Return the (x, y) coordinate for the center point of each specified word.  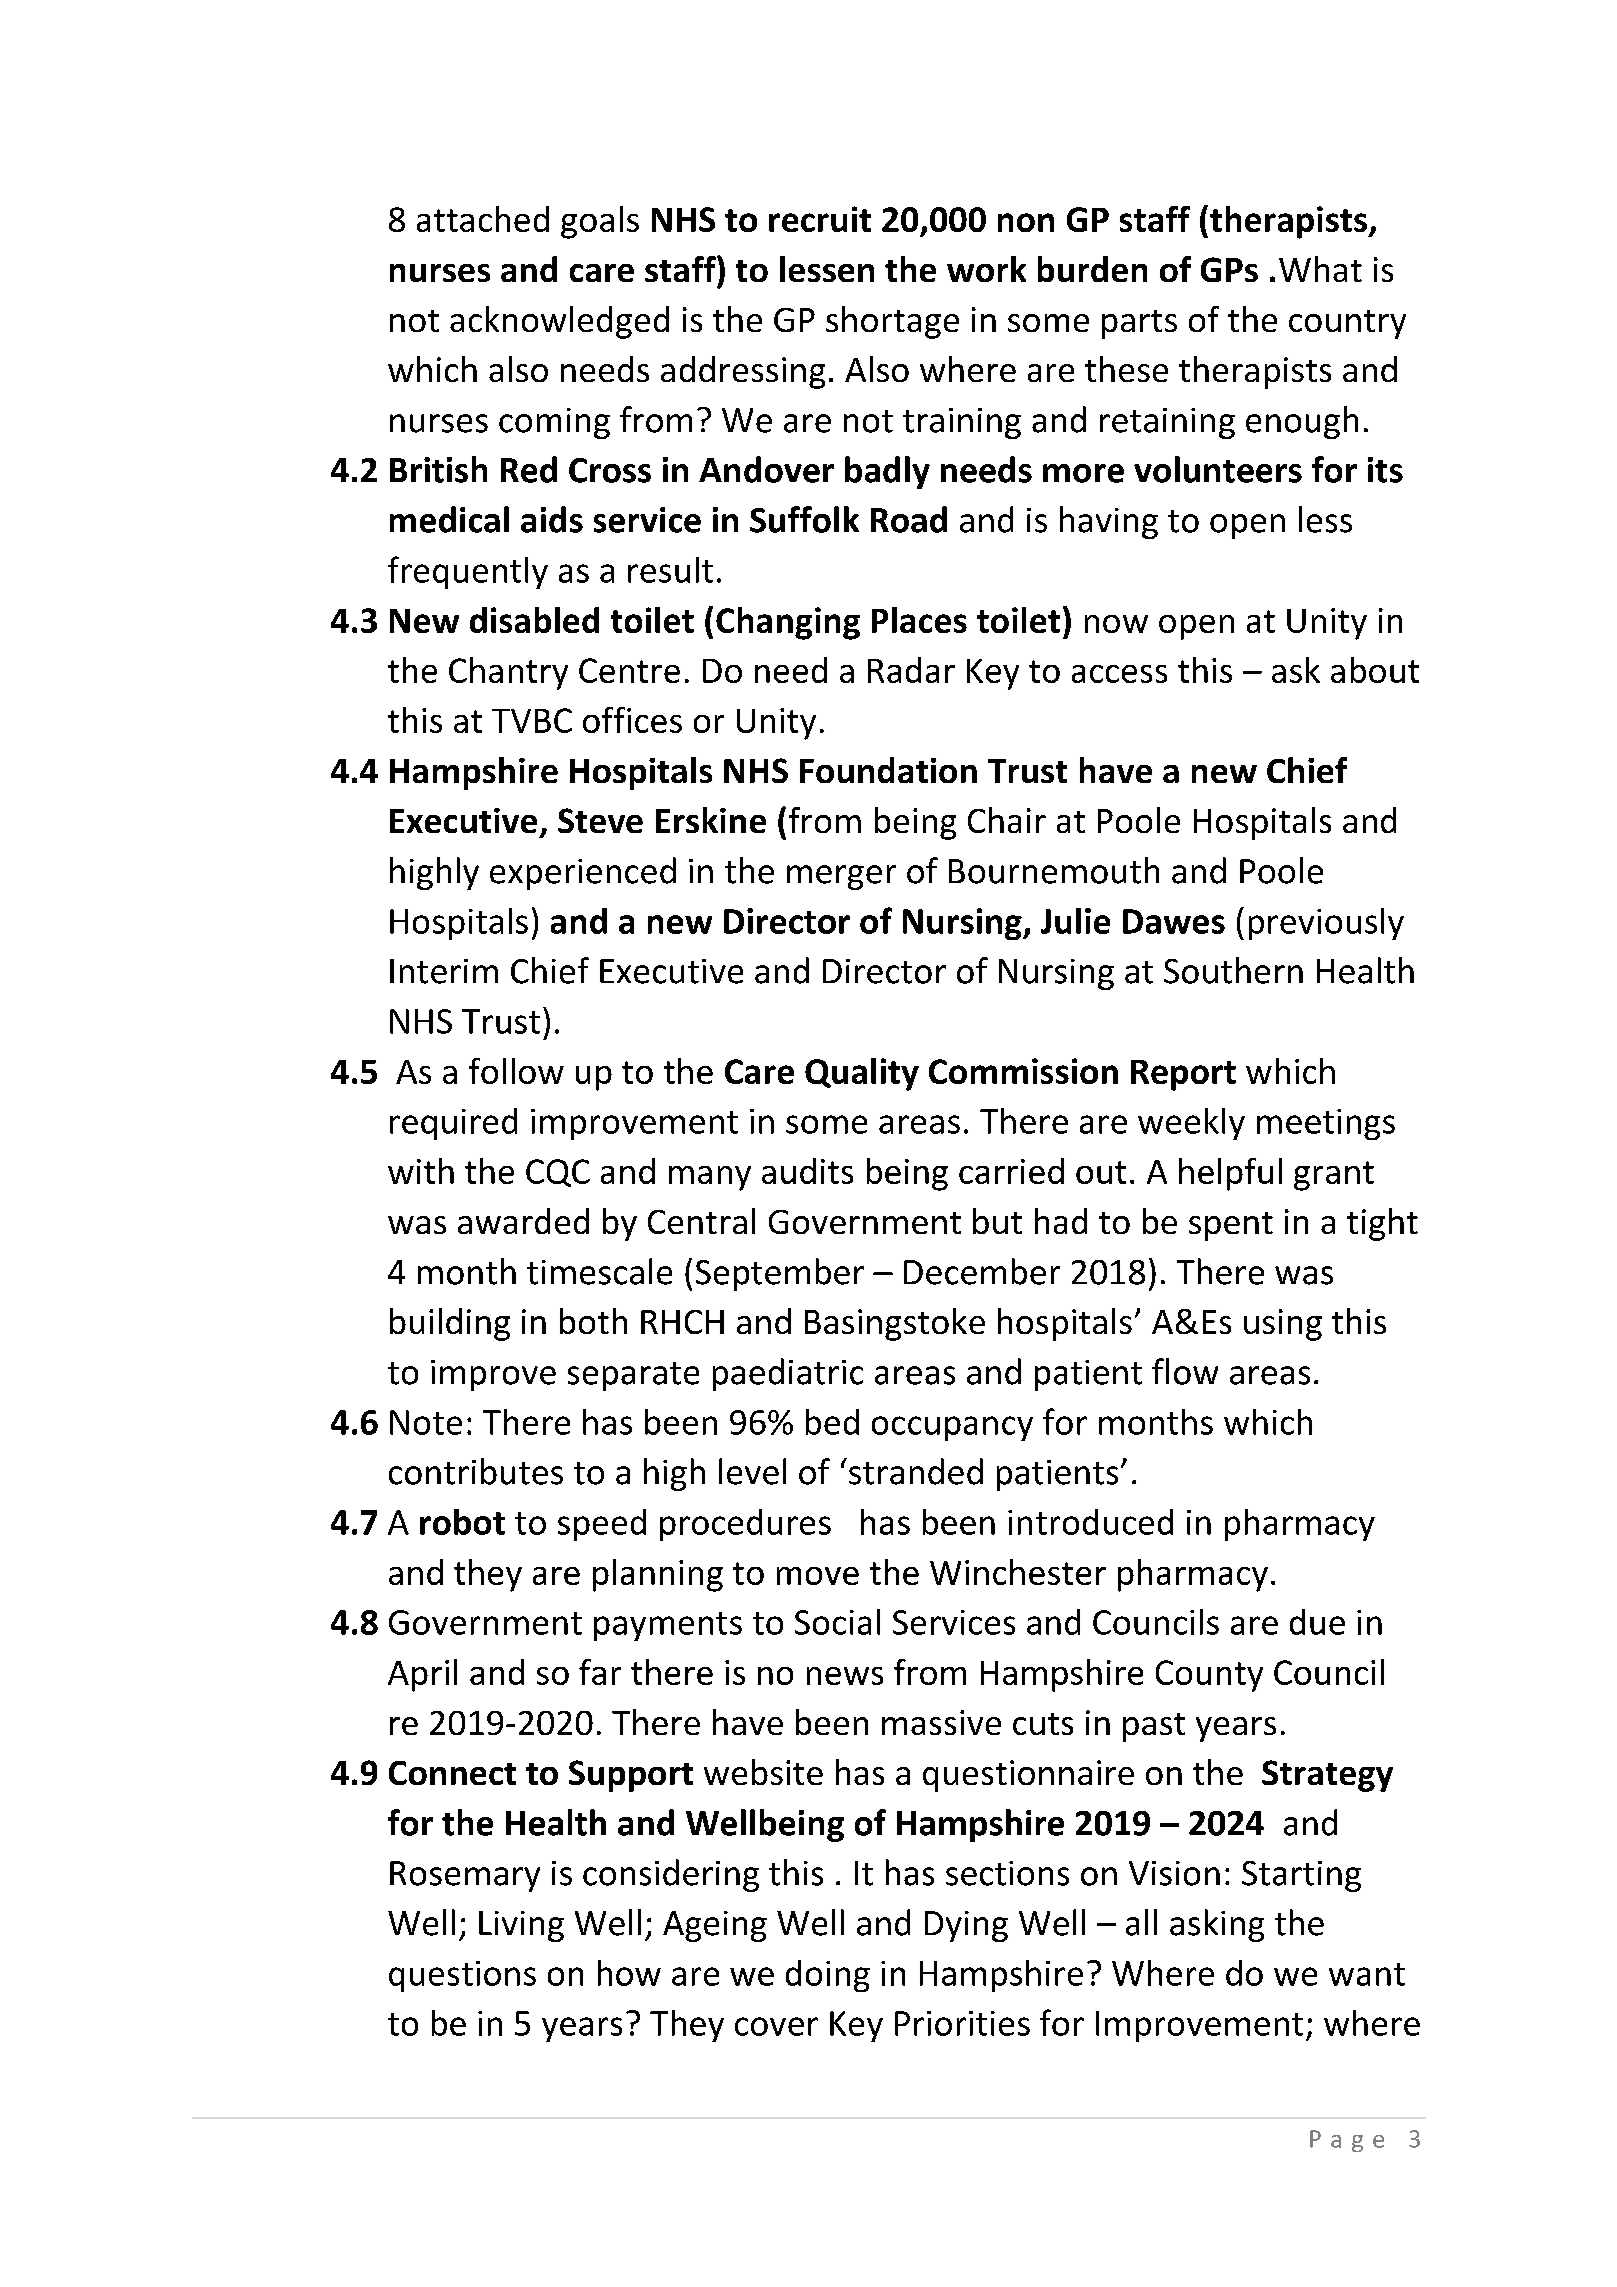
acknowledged (559, 322)
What (1320, 269)
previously (1326, 924)
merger (841, 877)
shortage (892, 322)
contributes (476, 1471)
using (1283, 1325)
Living (521, 1926)
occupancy (952, 1428)
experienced (583, 873)
